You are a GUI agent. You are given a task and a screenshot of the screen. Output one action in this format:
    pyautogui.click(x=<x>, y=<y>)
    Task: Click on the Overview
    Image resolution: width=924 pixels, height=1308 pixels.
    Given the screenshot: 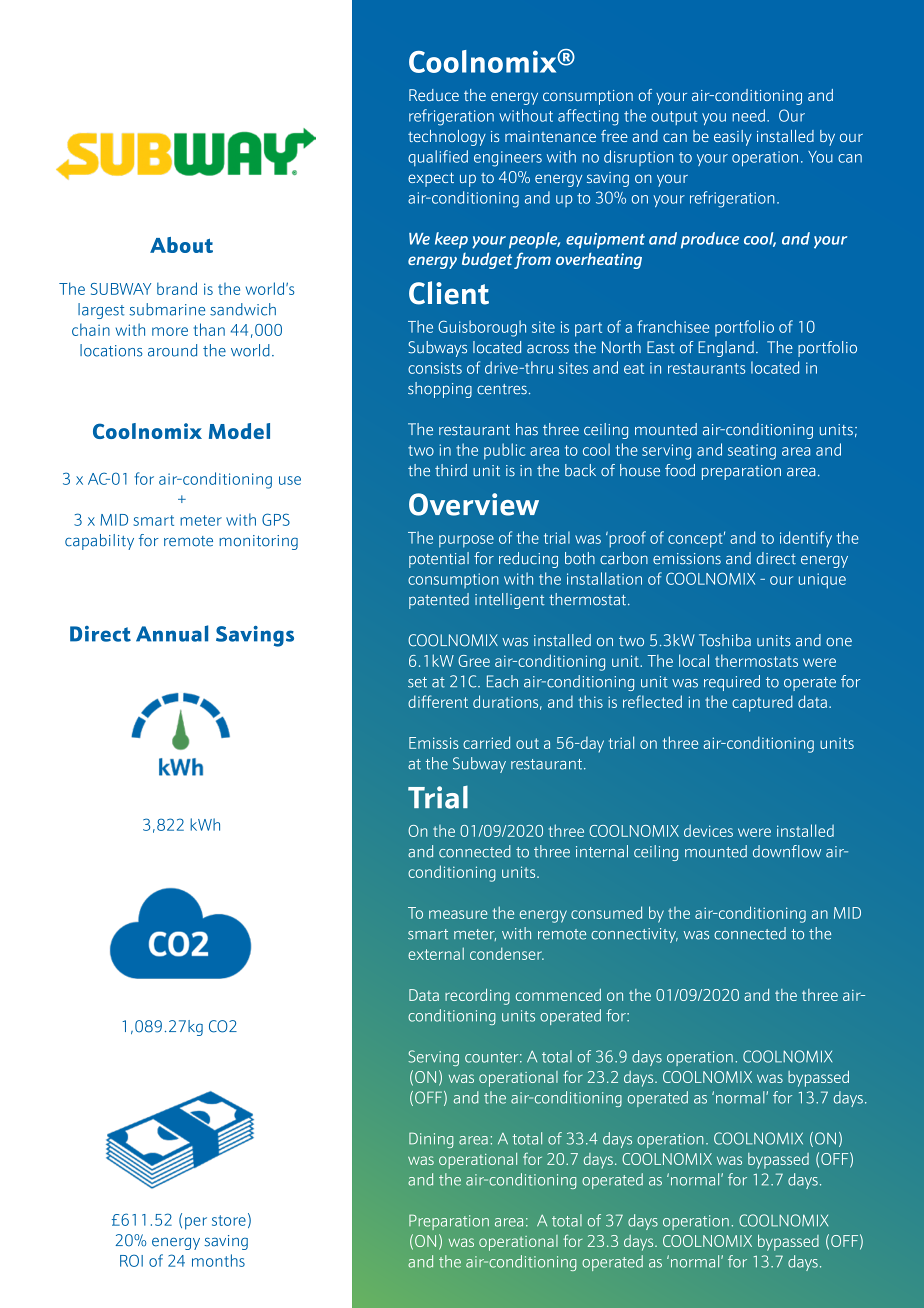 What is the action you would take?
    pyautogui.click(x=474, y=504)
